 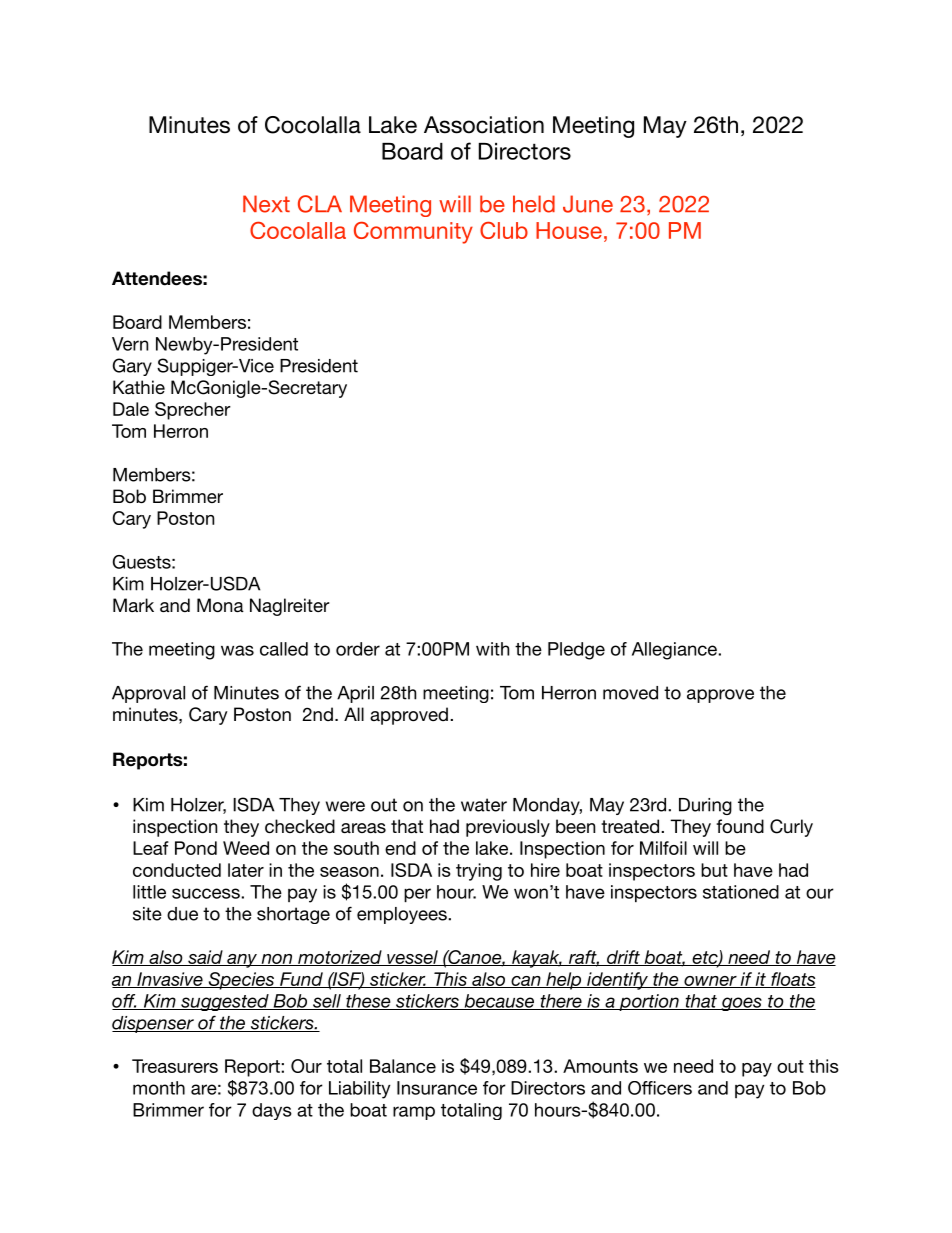 I want to click on month, so click(x=159, y=1088).
